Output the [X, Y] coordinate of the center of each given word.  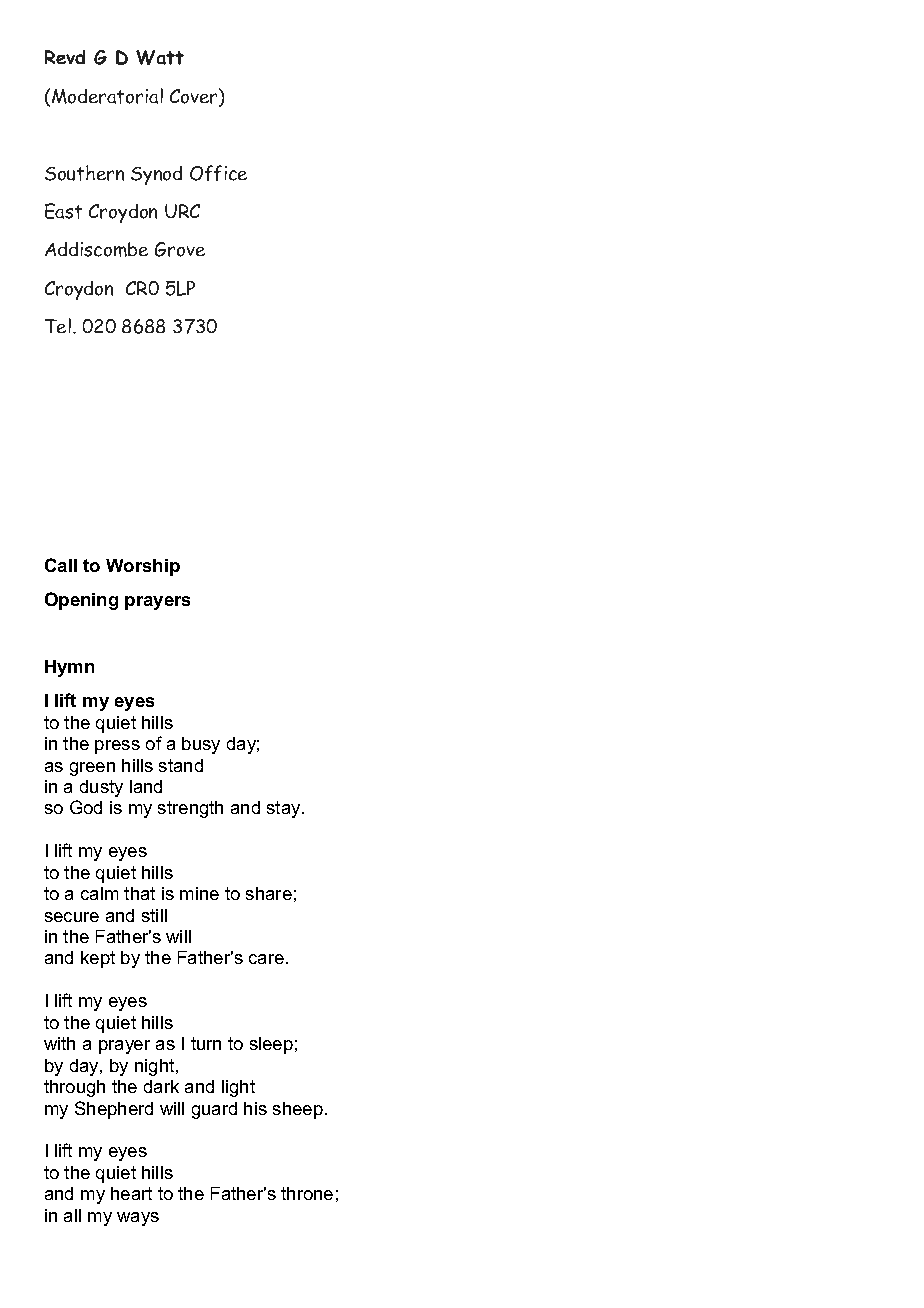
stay [285, 809]
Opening [81, 601]
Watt [160, 57]
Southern [84, 173]
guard [214, 1110]
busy [201, 745]
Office [218, 173]
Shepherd [114, 1110]
